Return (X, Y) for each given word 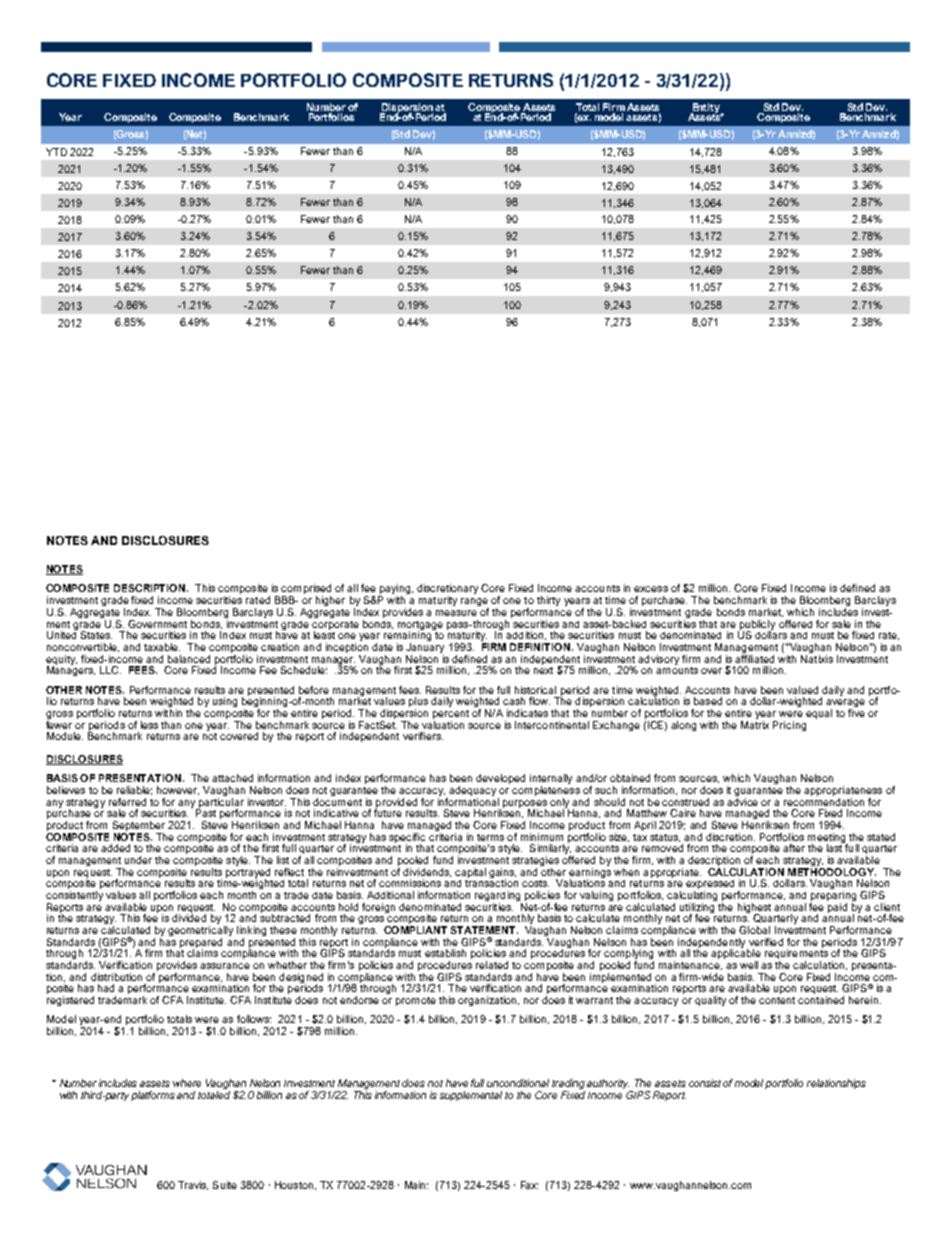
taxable (162, 647)
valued (802, 690)
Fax (529, 1185)
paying (395, 590)
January (425, 649)
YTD (56, 152)
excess (651, 589)
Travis (193, 1185)
